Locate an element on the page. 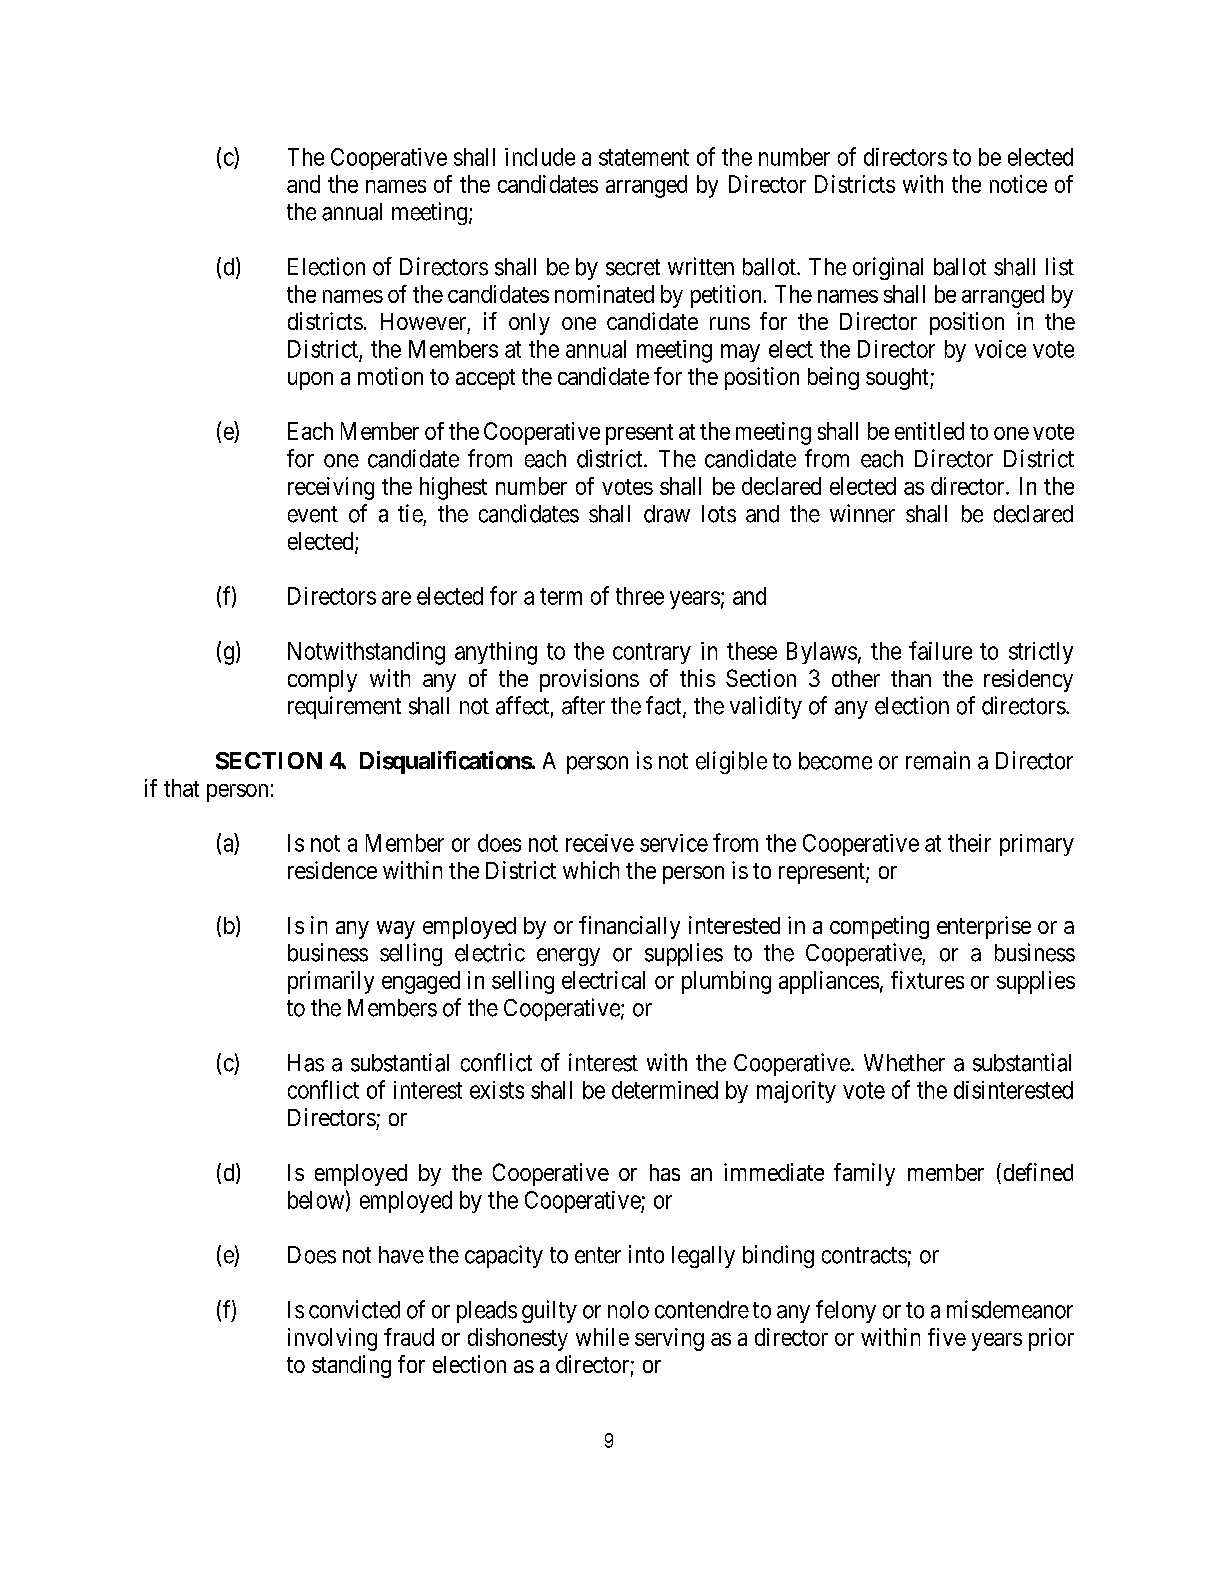  primarily is located at coordinates (331, 982).
